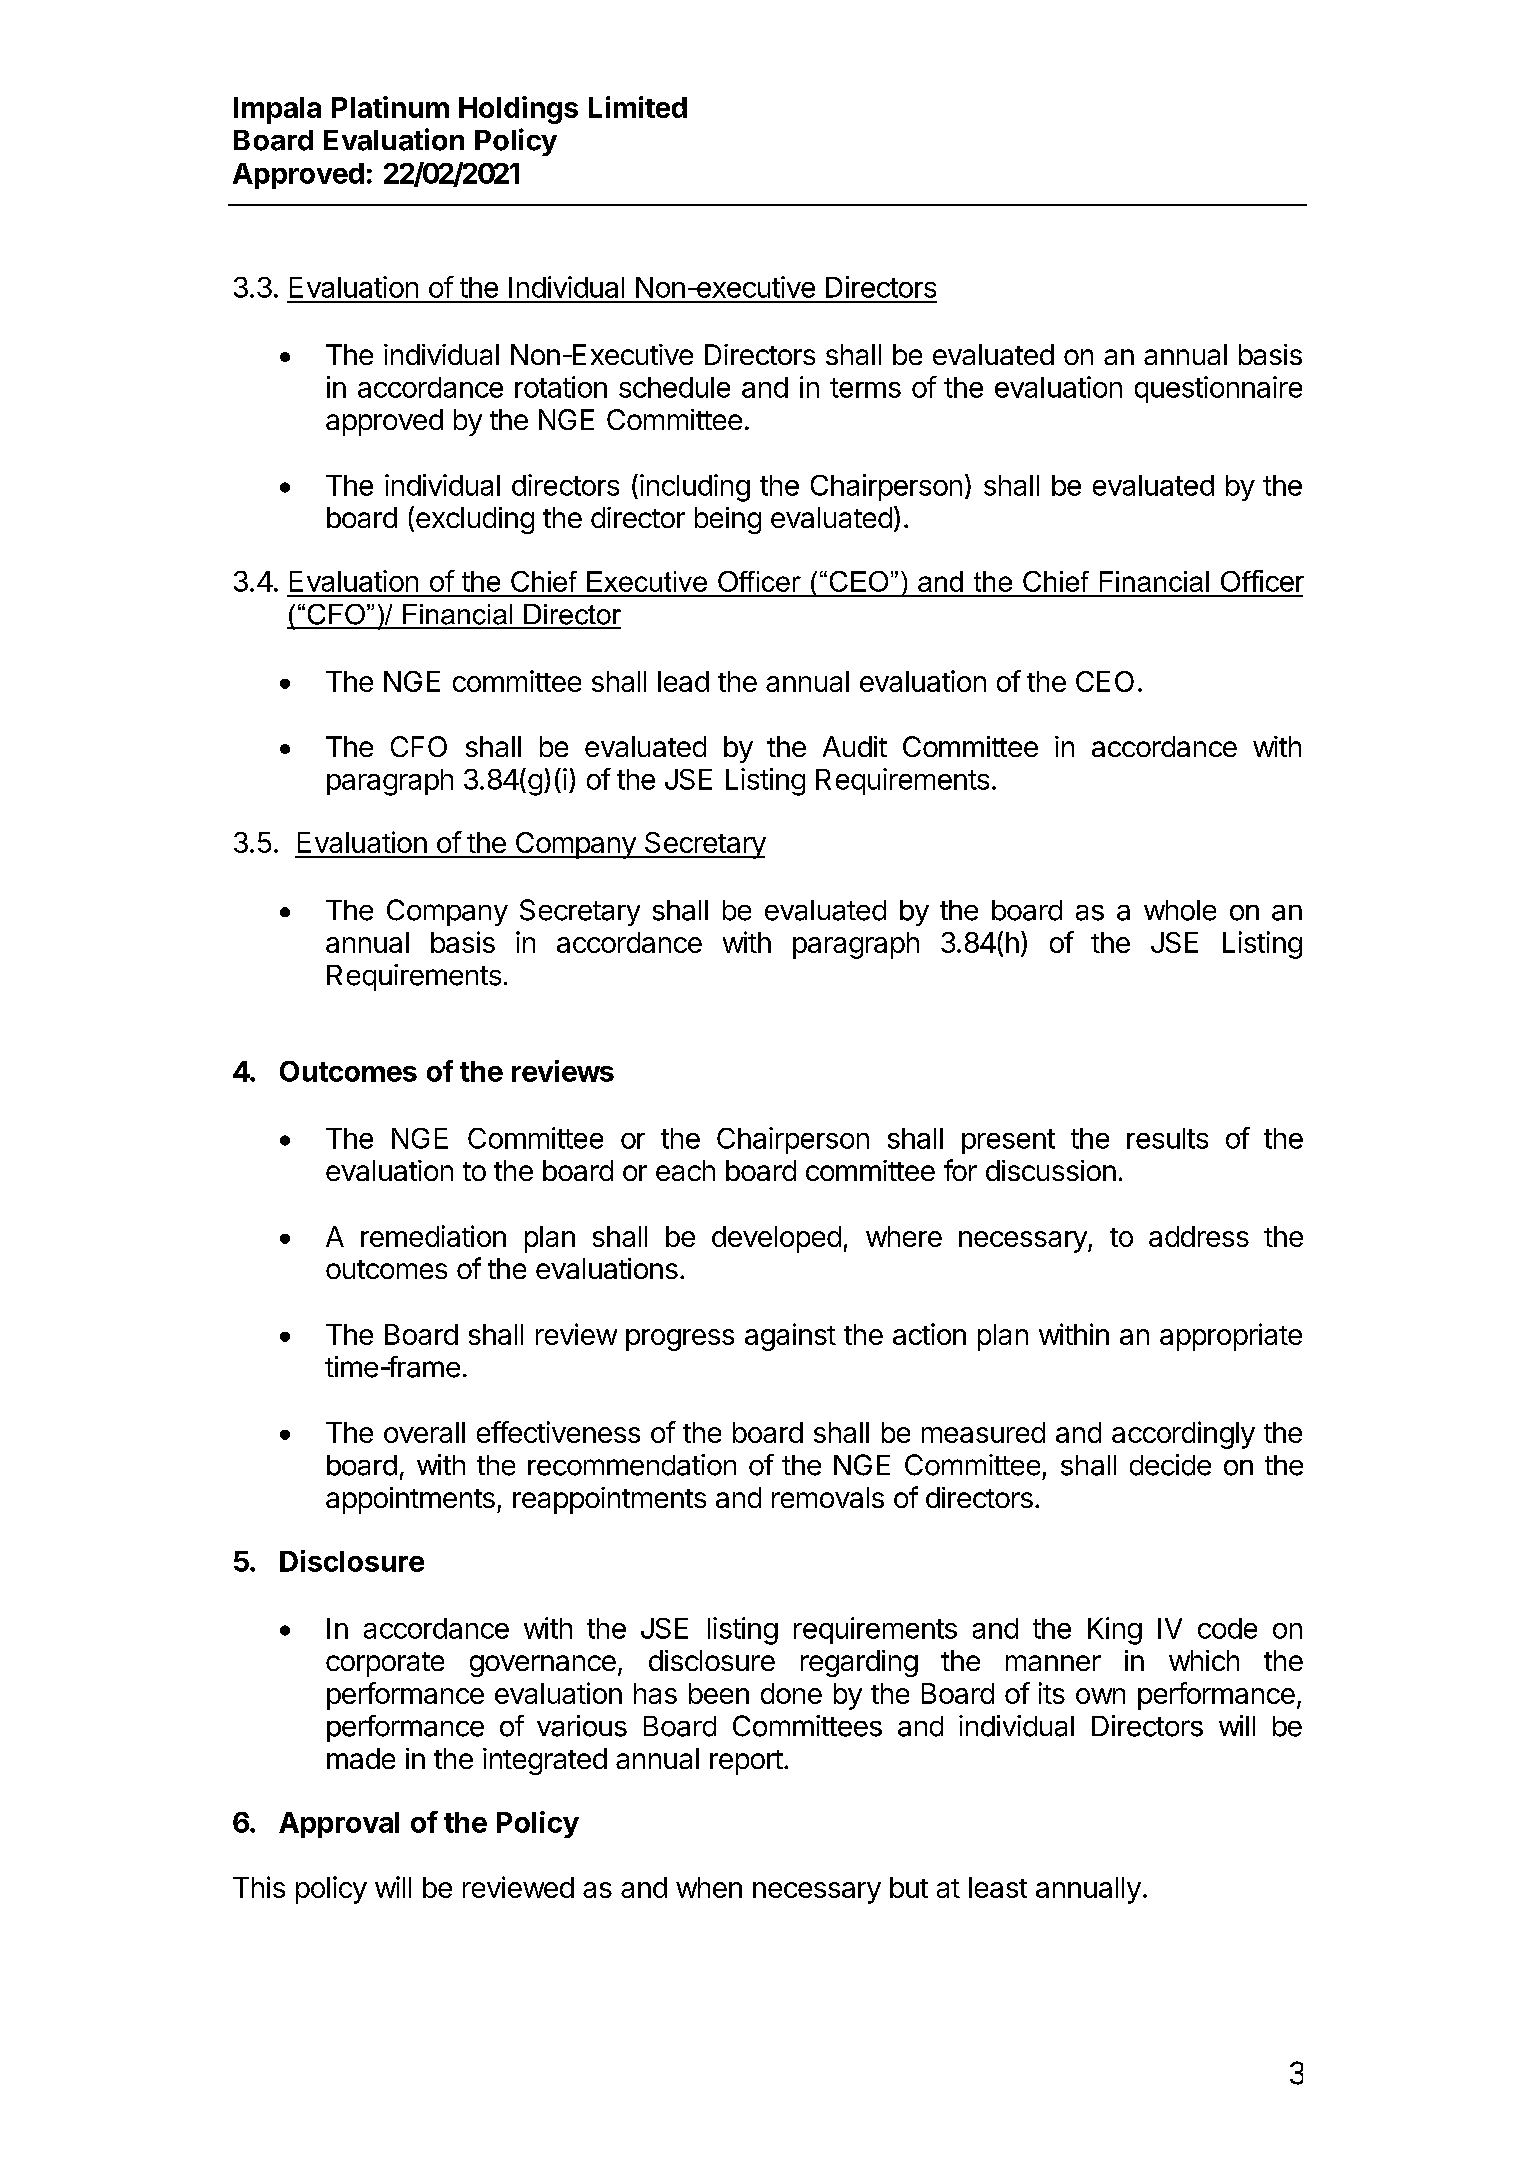 The height and width of the screenshot is (2170, 1535). What do you see at coordinates (685, 1170) in the screenshot?
I see `each` at bounding box center [685, 1170].
